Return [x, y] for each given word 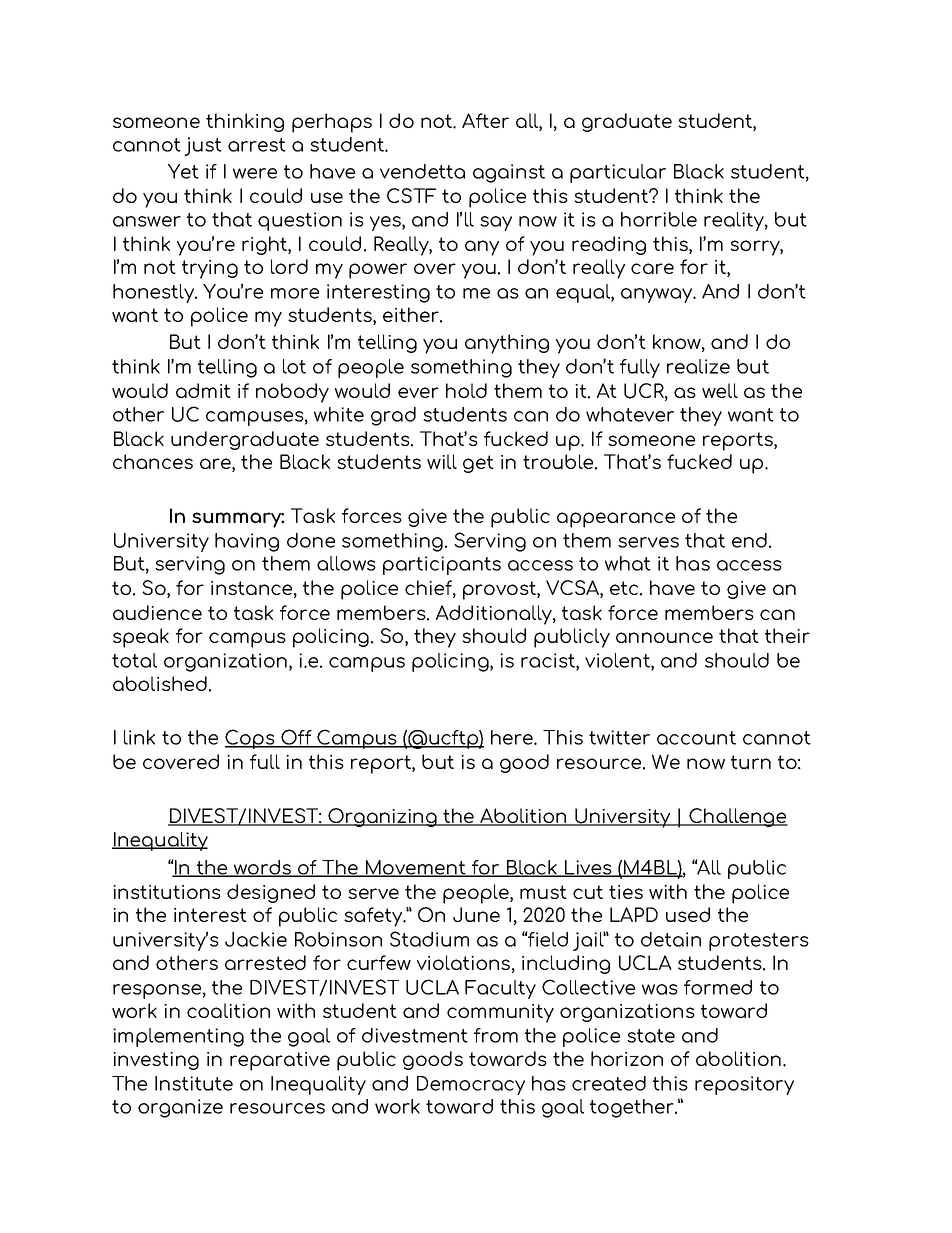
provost [500, 590]
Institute [194, 1083]
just [203, 146]
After [485, 120]
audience [157, 612]
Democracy [471, 1085]
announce [664, 637]
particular [618, 173]
